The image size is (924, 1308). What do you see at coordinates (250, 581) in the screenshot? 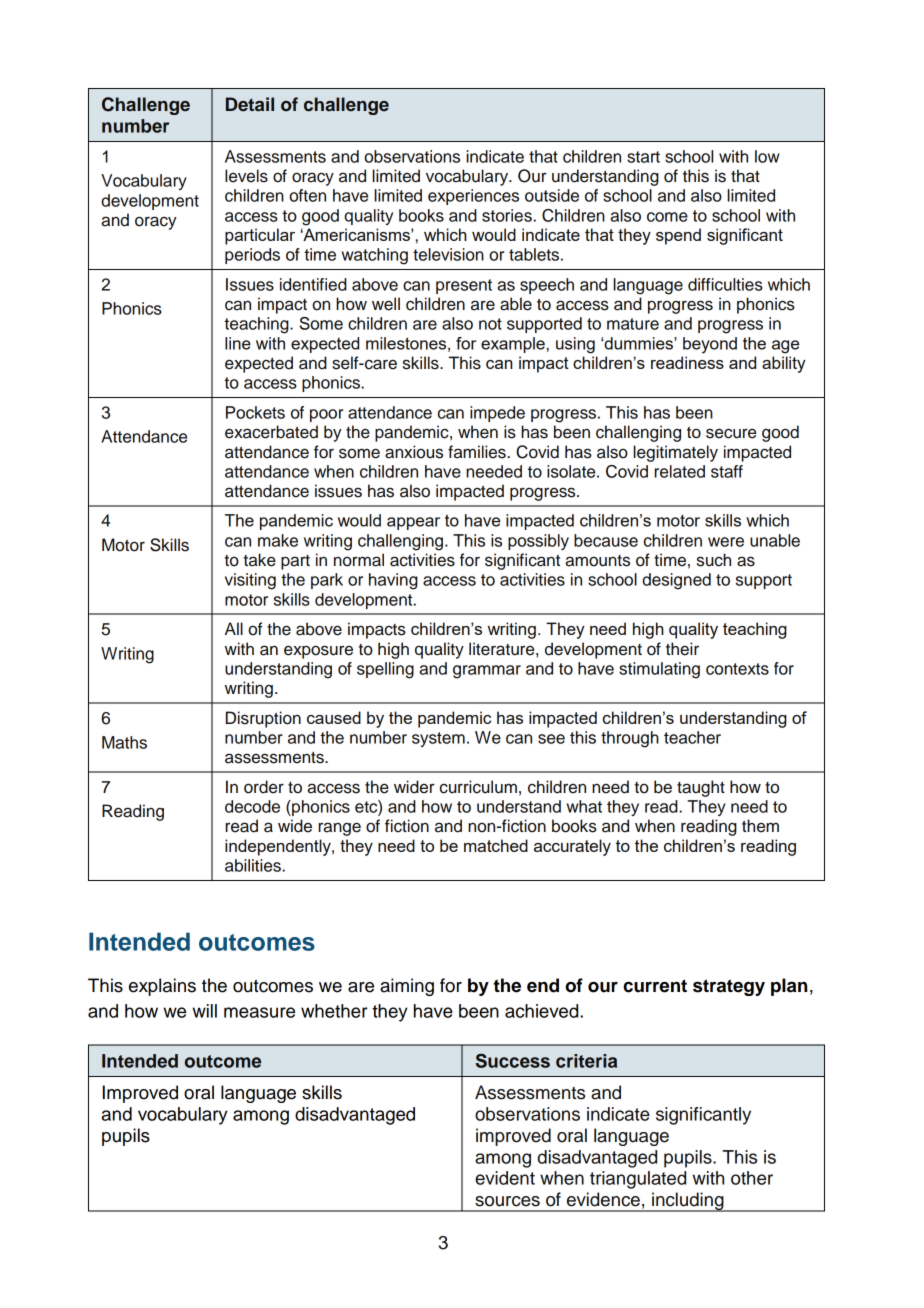
I see `visiting` at bounding box center [250, 581].
